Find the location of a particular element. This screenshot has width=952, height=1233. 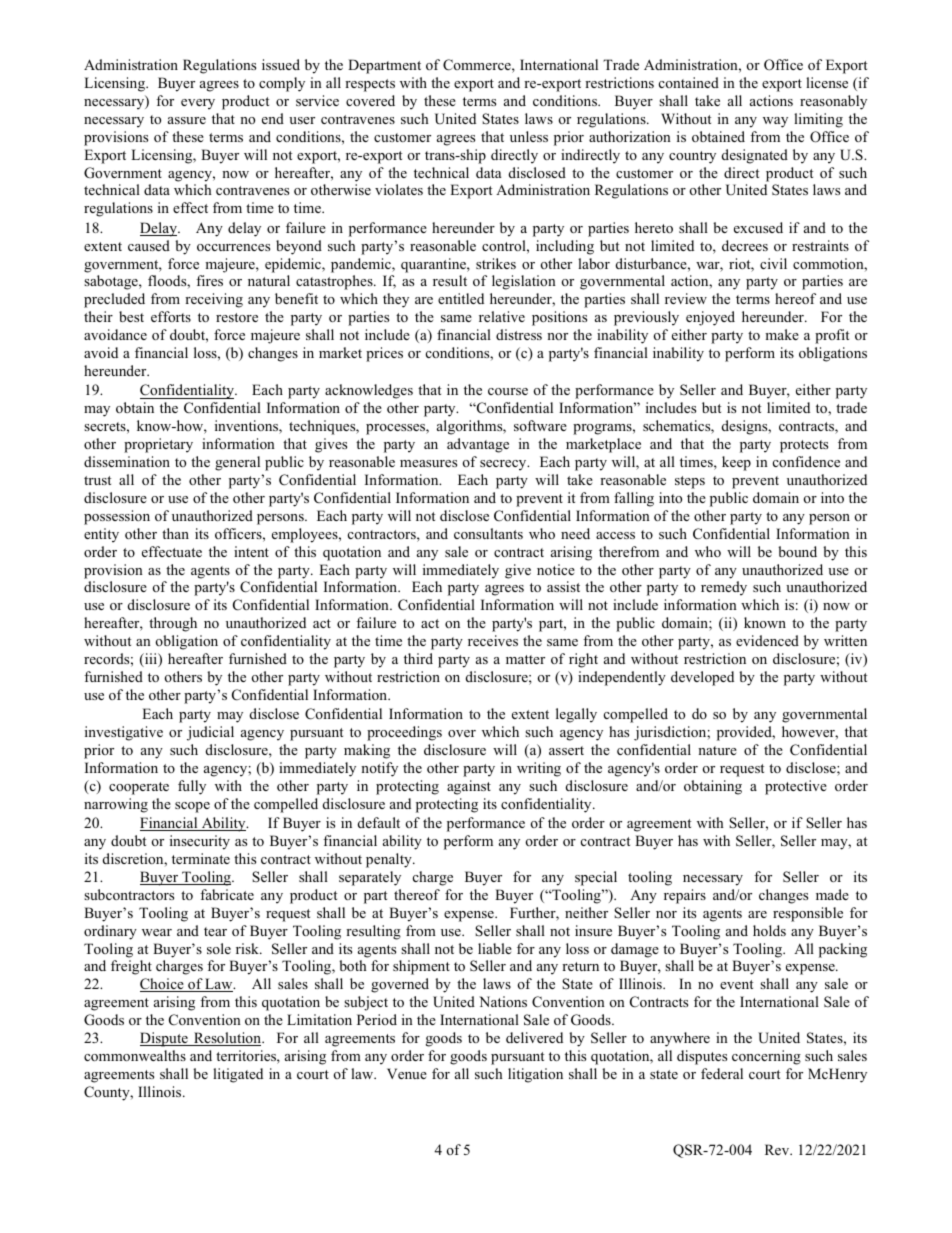

Resolution is located at coordinates (228, 1039).
